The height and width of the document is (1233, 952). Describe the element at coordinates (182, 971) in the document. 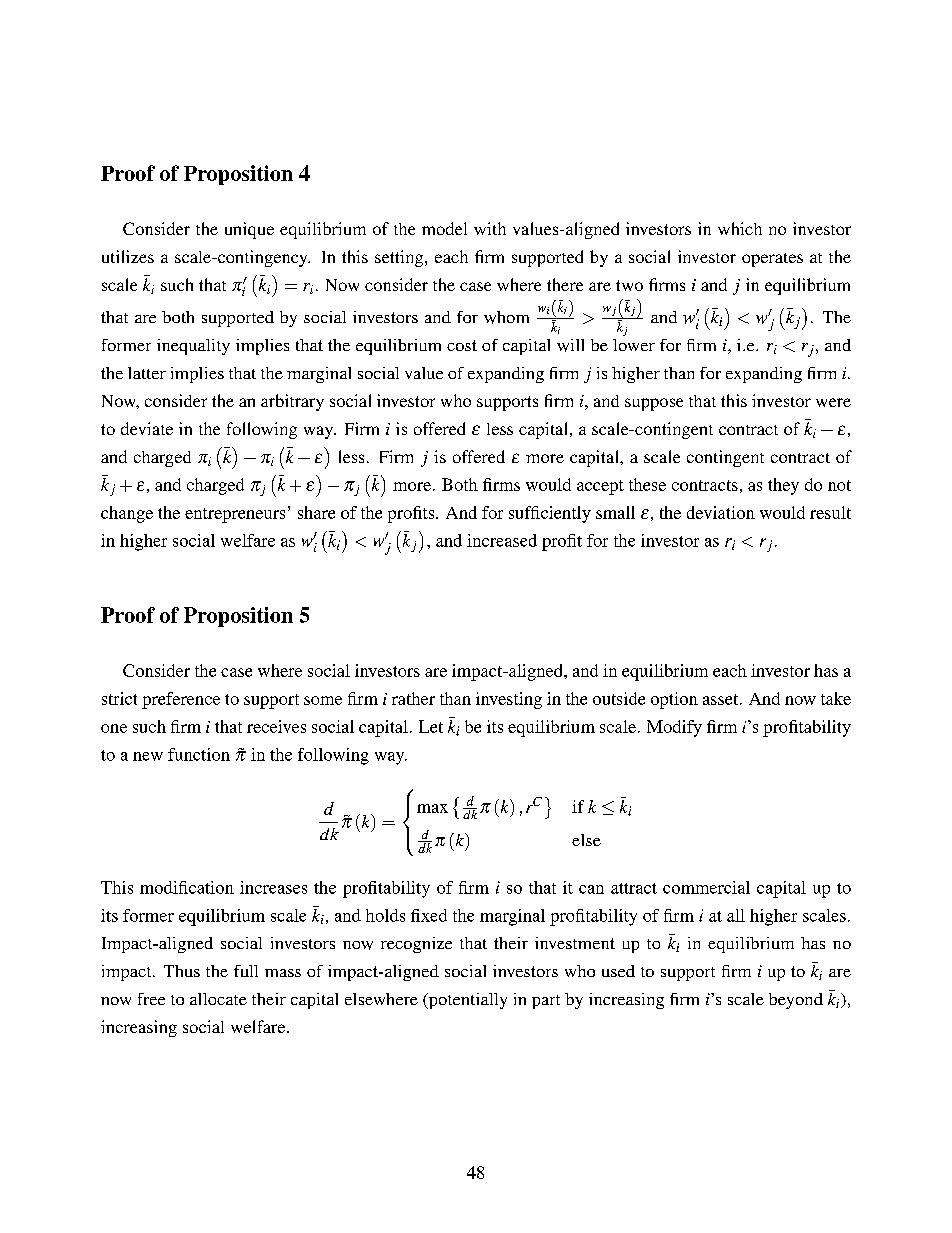

I see `Thus` at that location.
